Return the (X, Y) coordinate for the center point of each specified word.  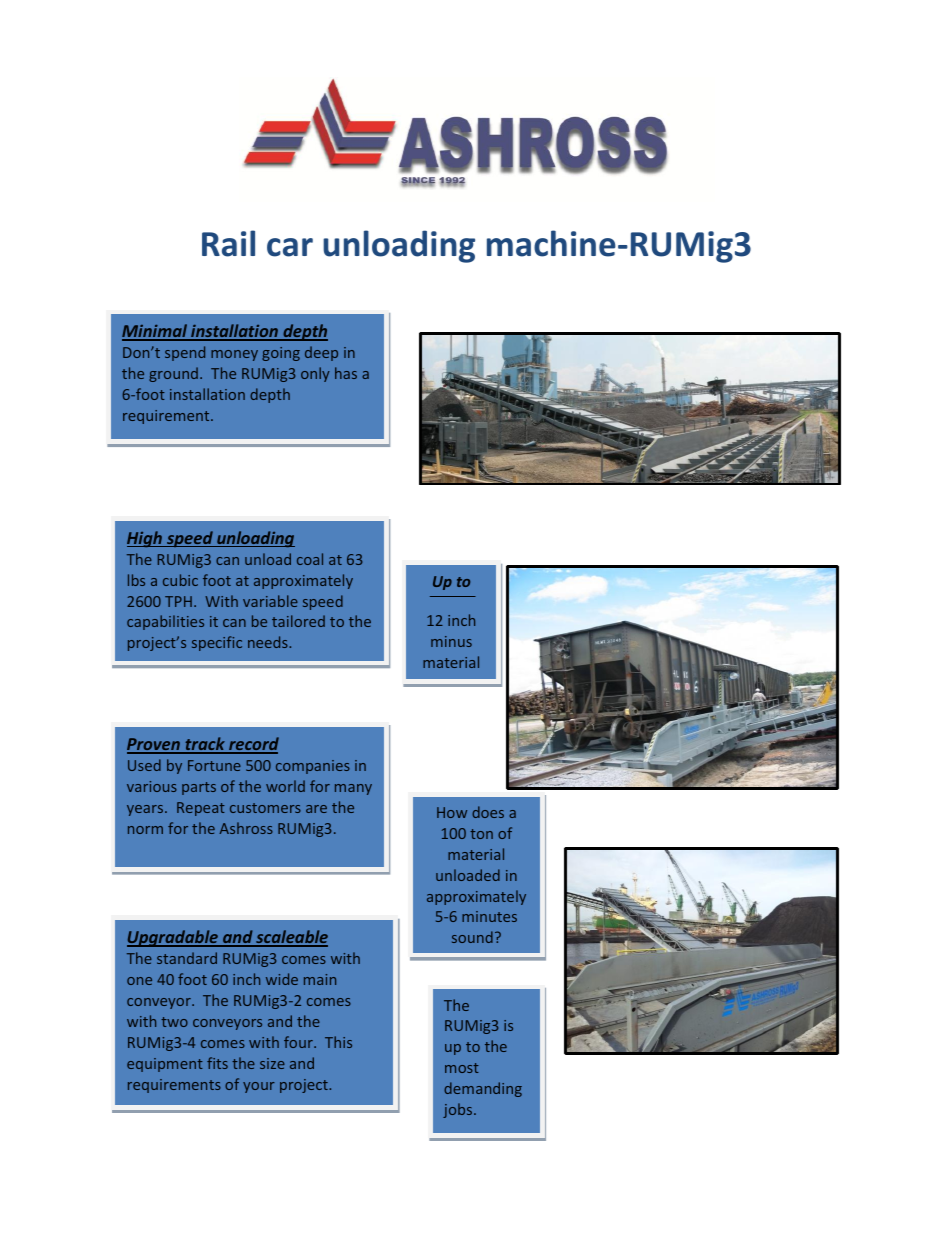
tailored (298, 621)
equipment (165, 1065)
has (346, 373)
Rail (228, 243)
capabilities (165, 622)
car (290, 247)
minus (451, 641)
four (299, 1042)
